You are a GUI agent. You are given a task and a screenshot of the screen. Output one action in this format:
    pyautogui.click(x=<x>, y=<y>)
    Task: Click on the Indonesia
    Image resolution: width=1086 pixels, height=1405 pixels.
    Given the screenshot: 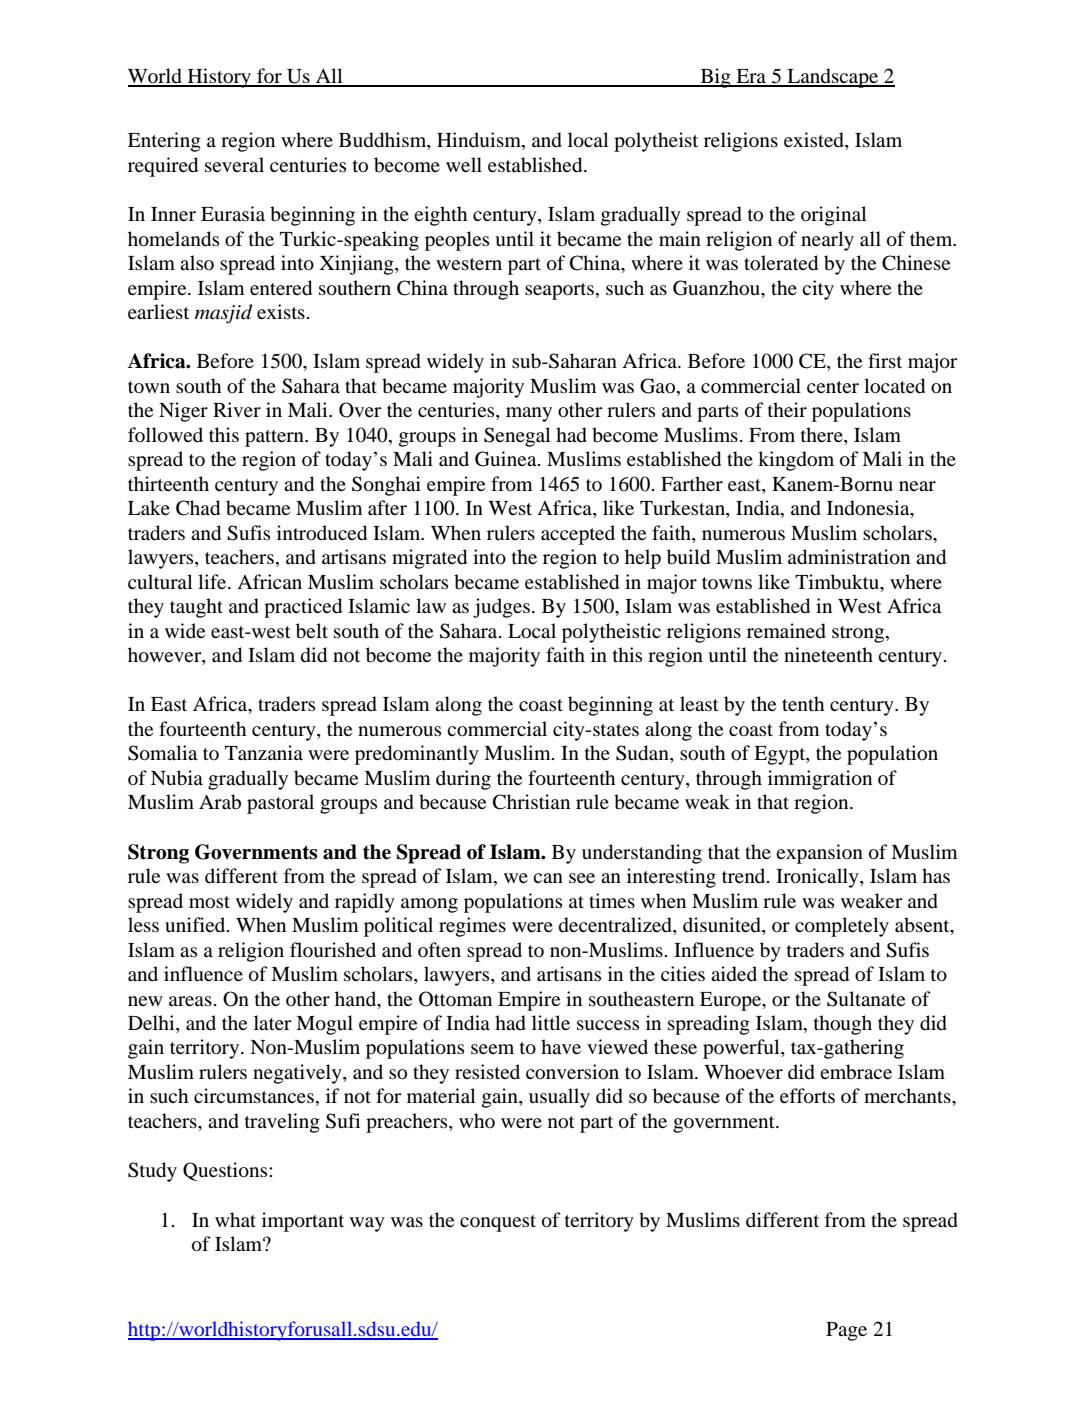 What is the action you would take?
    pyautogui.click(x=869, y=509)
